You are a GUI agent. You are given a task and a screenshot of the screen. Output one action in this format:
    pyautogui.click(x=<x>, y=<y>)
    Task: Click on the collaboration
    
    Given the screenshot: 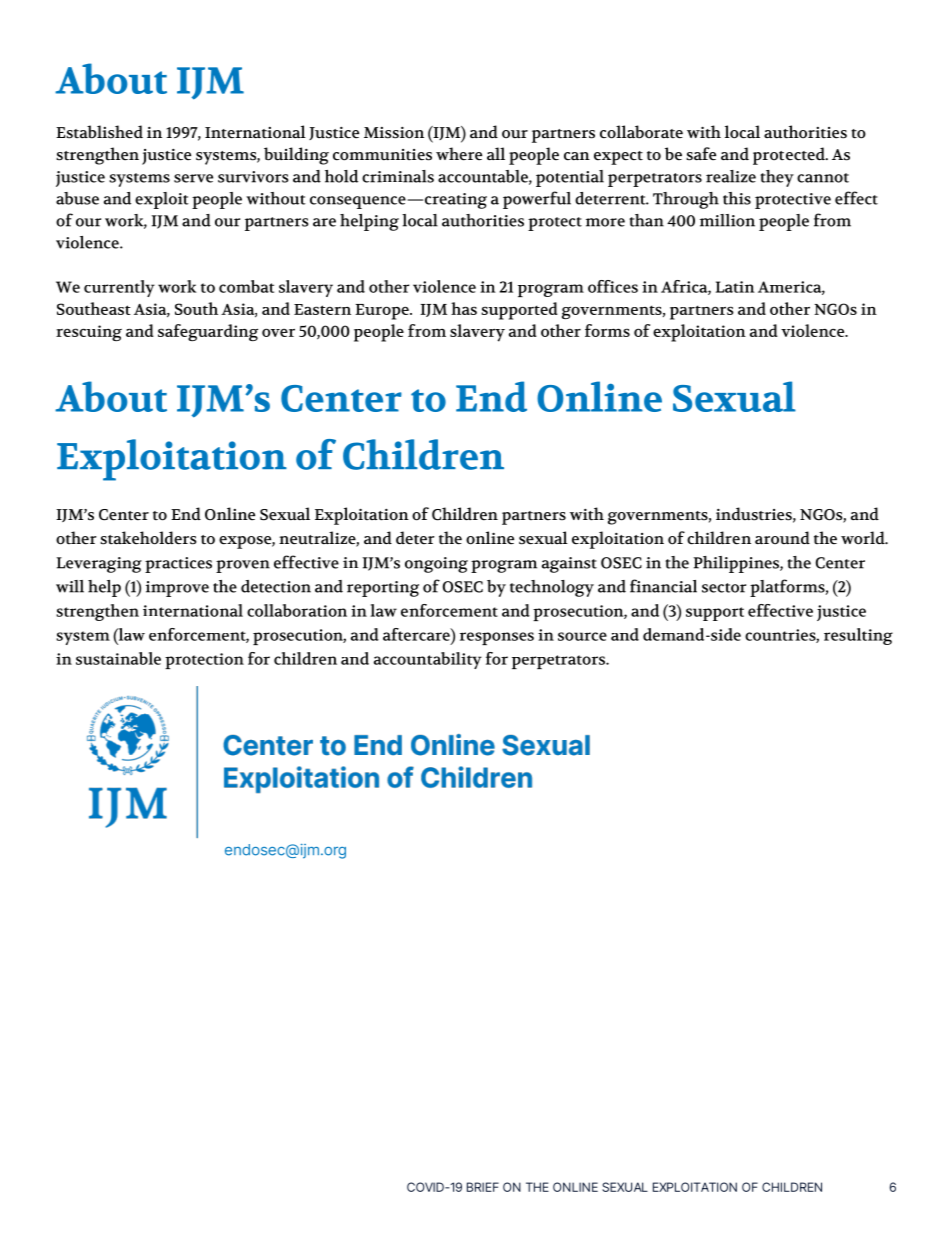 What is the action you would take?
    pyautogui.click(x=297, y=610)
